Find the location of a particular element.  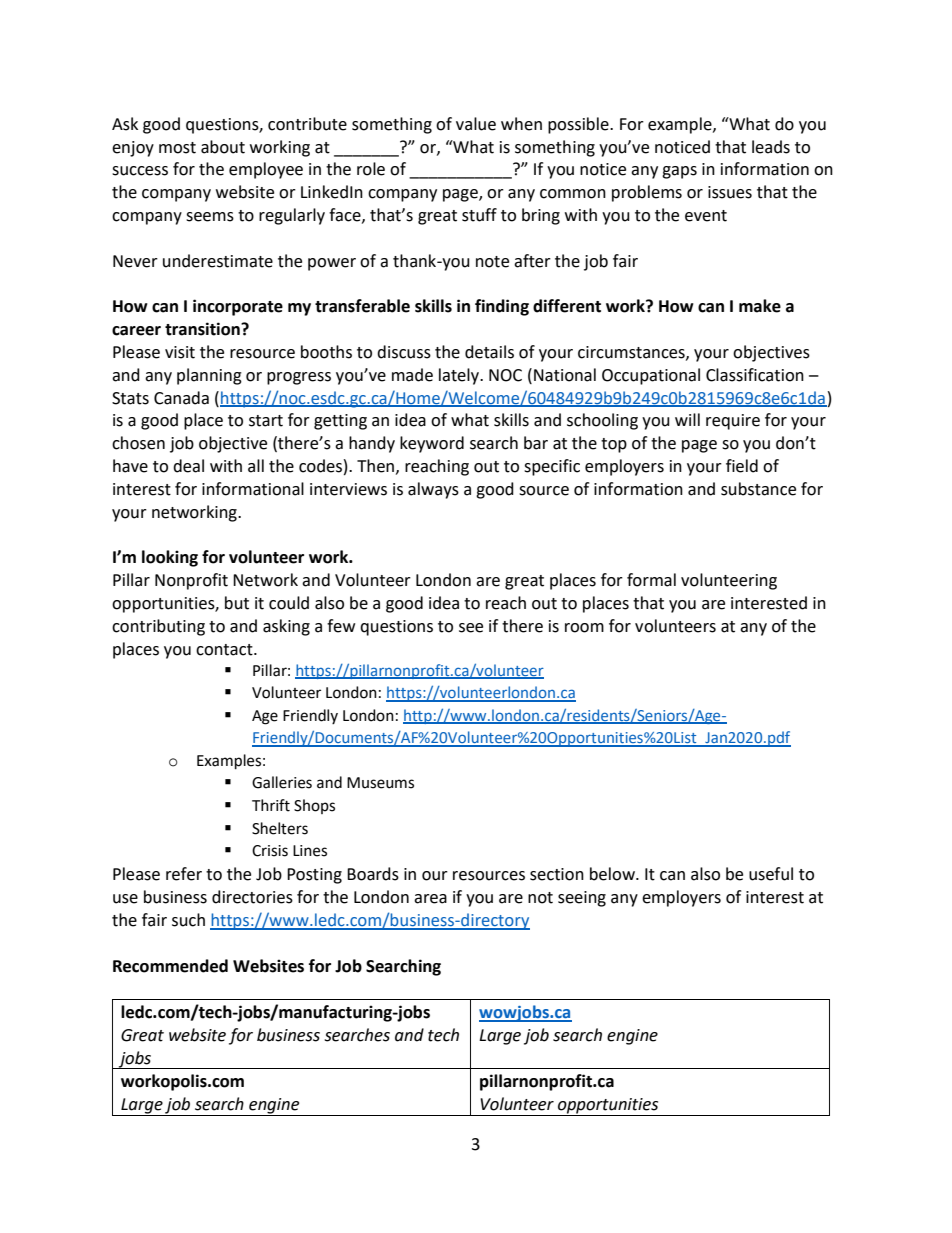

Museums is located at coordinates (380, 783).
